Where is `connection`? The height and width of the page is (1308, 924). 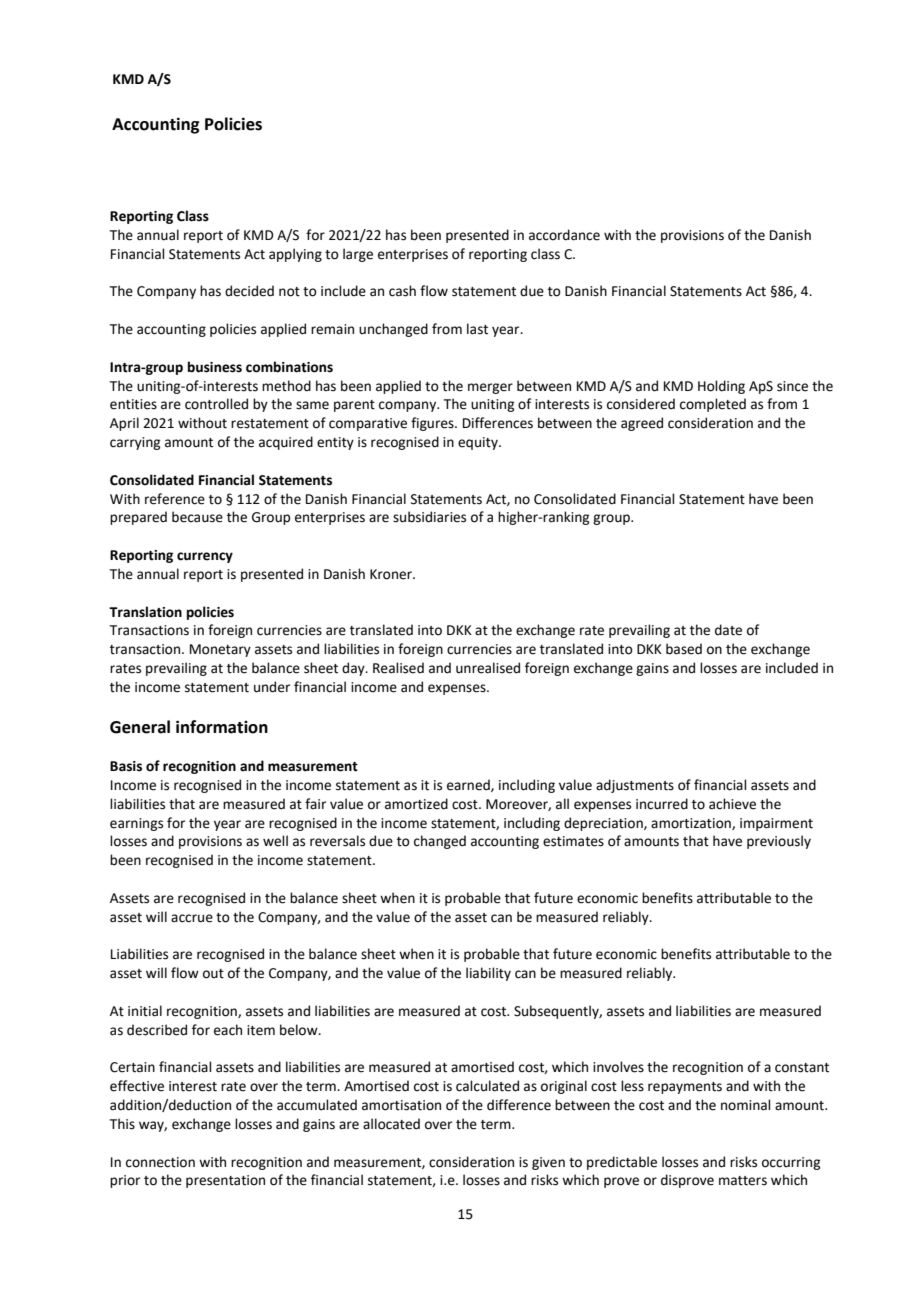
connection is located at coordinates (160, 1162).
